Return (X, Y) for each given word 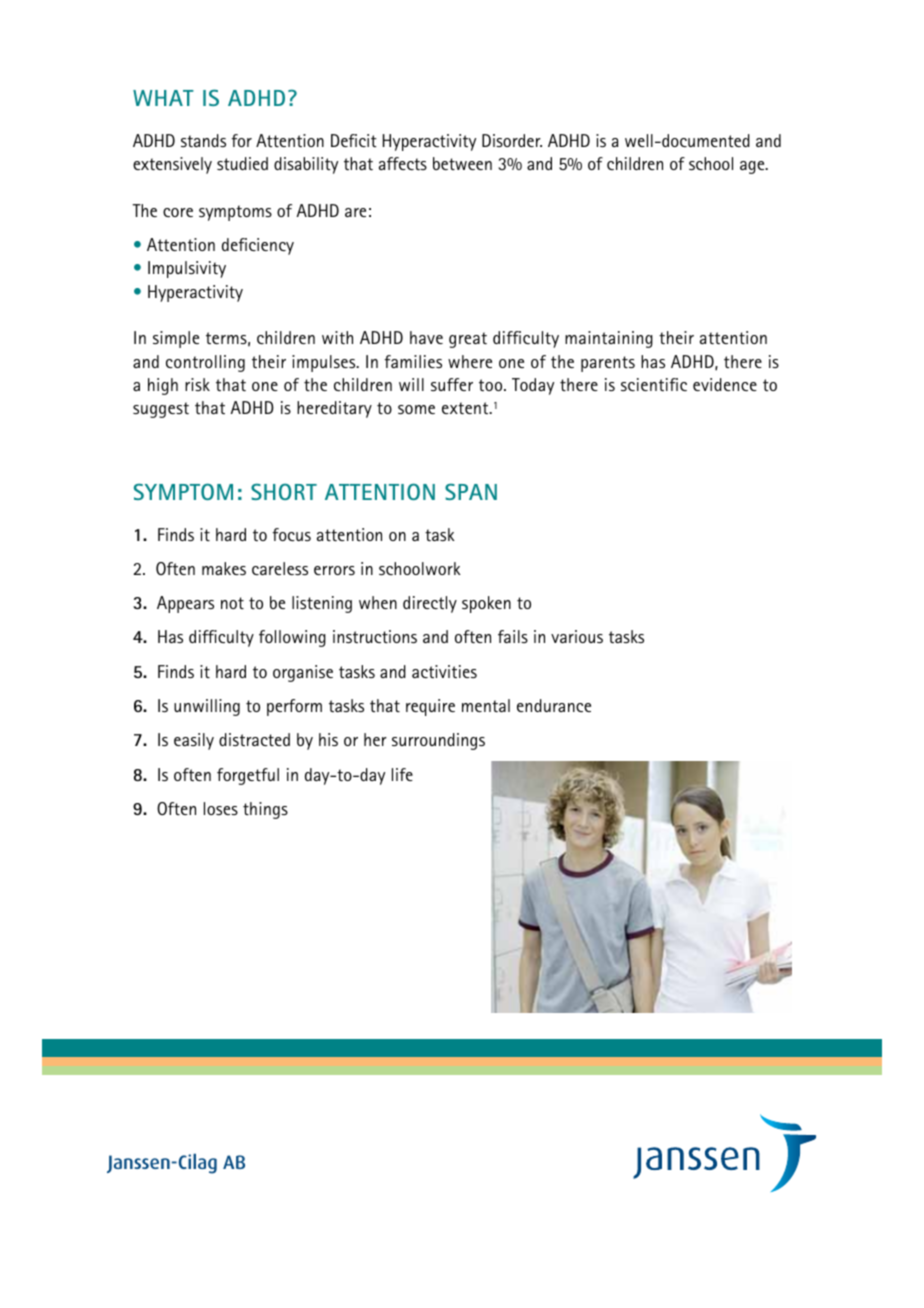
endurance (554, 705)
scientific (654, 384)
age (753, 167)
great (468, 340)
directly (430, 604)
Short (284, 491)
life (402, 774)
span (471, 491)
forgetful (248, 776)
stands (203, 140)
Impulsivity (187, 269)
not (232, 603)
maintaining (609, 339)
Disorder (512, 140)
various (577, 636)
